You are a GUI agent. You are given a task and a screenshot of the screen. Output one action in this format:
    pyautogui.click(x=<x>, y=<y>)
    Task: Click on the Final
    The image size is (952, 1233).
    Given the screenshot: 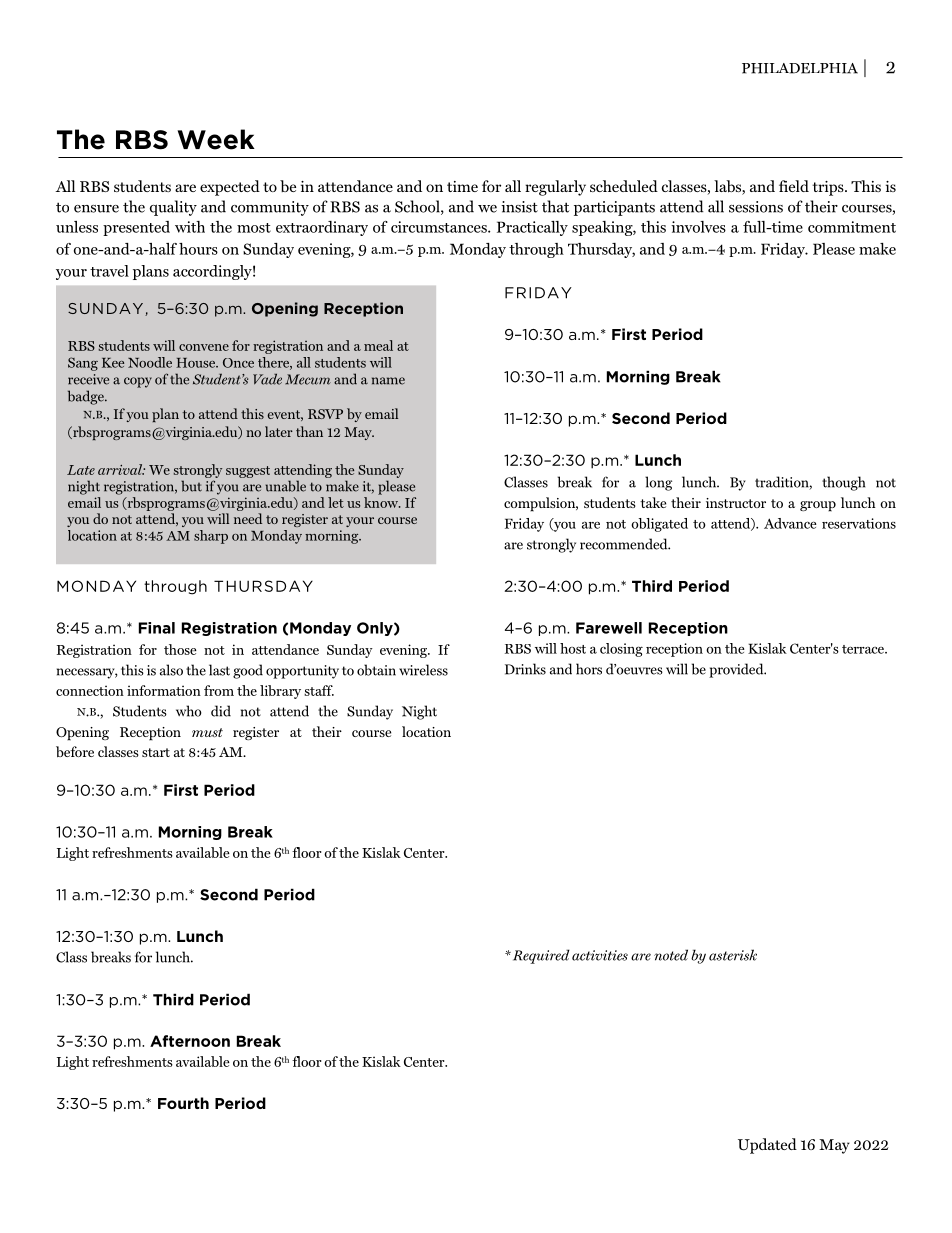 What is the action you would take?
    pyautogui.click(x=157, y=628)
